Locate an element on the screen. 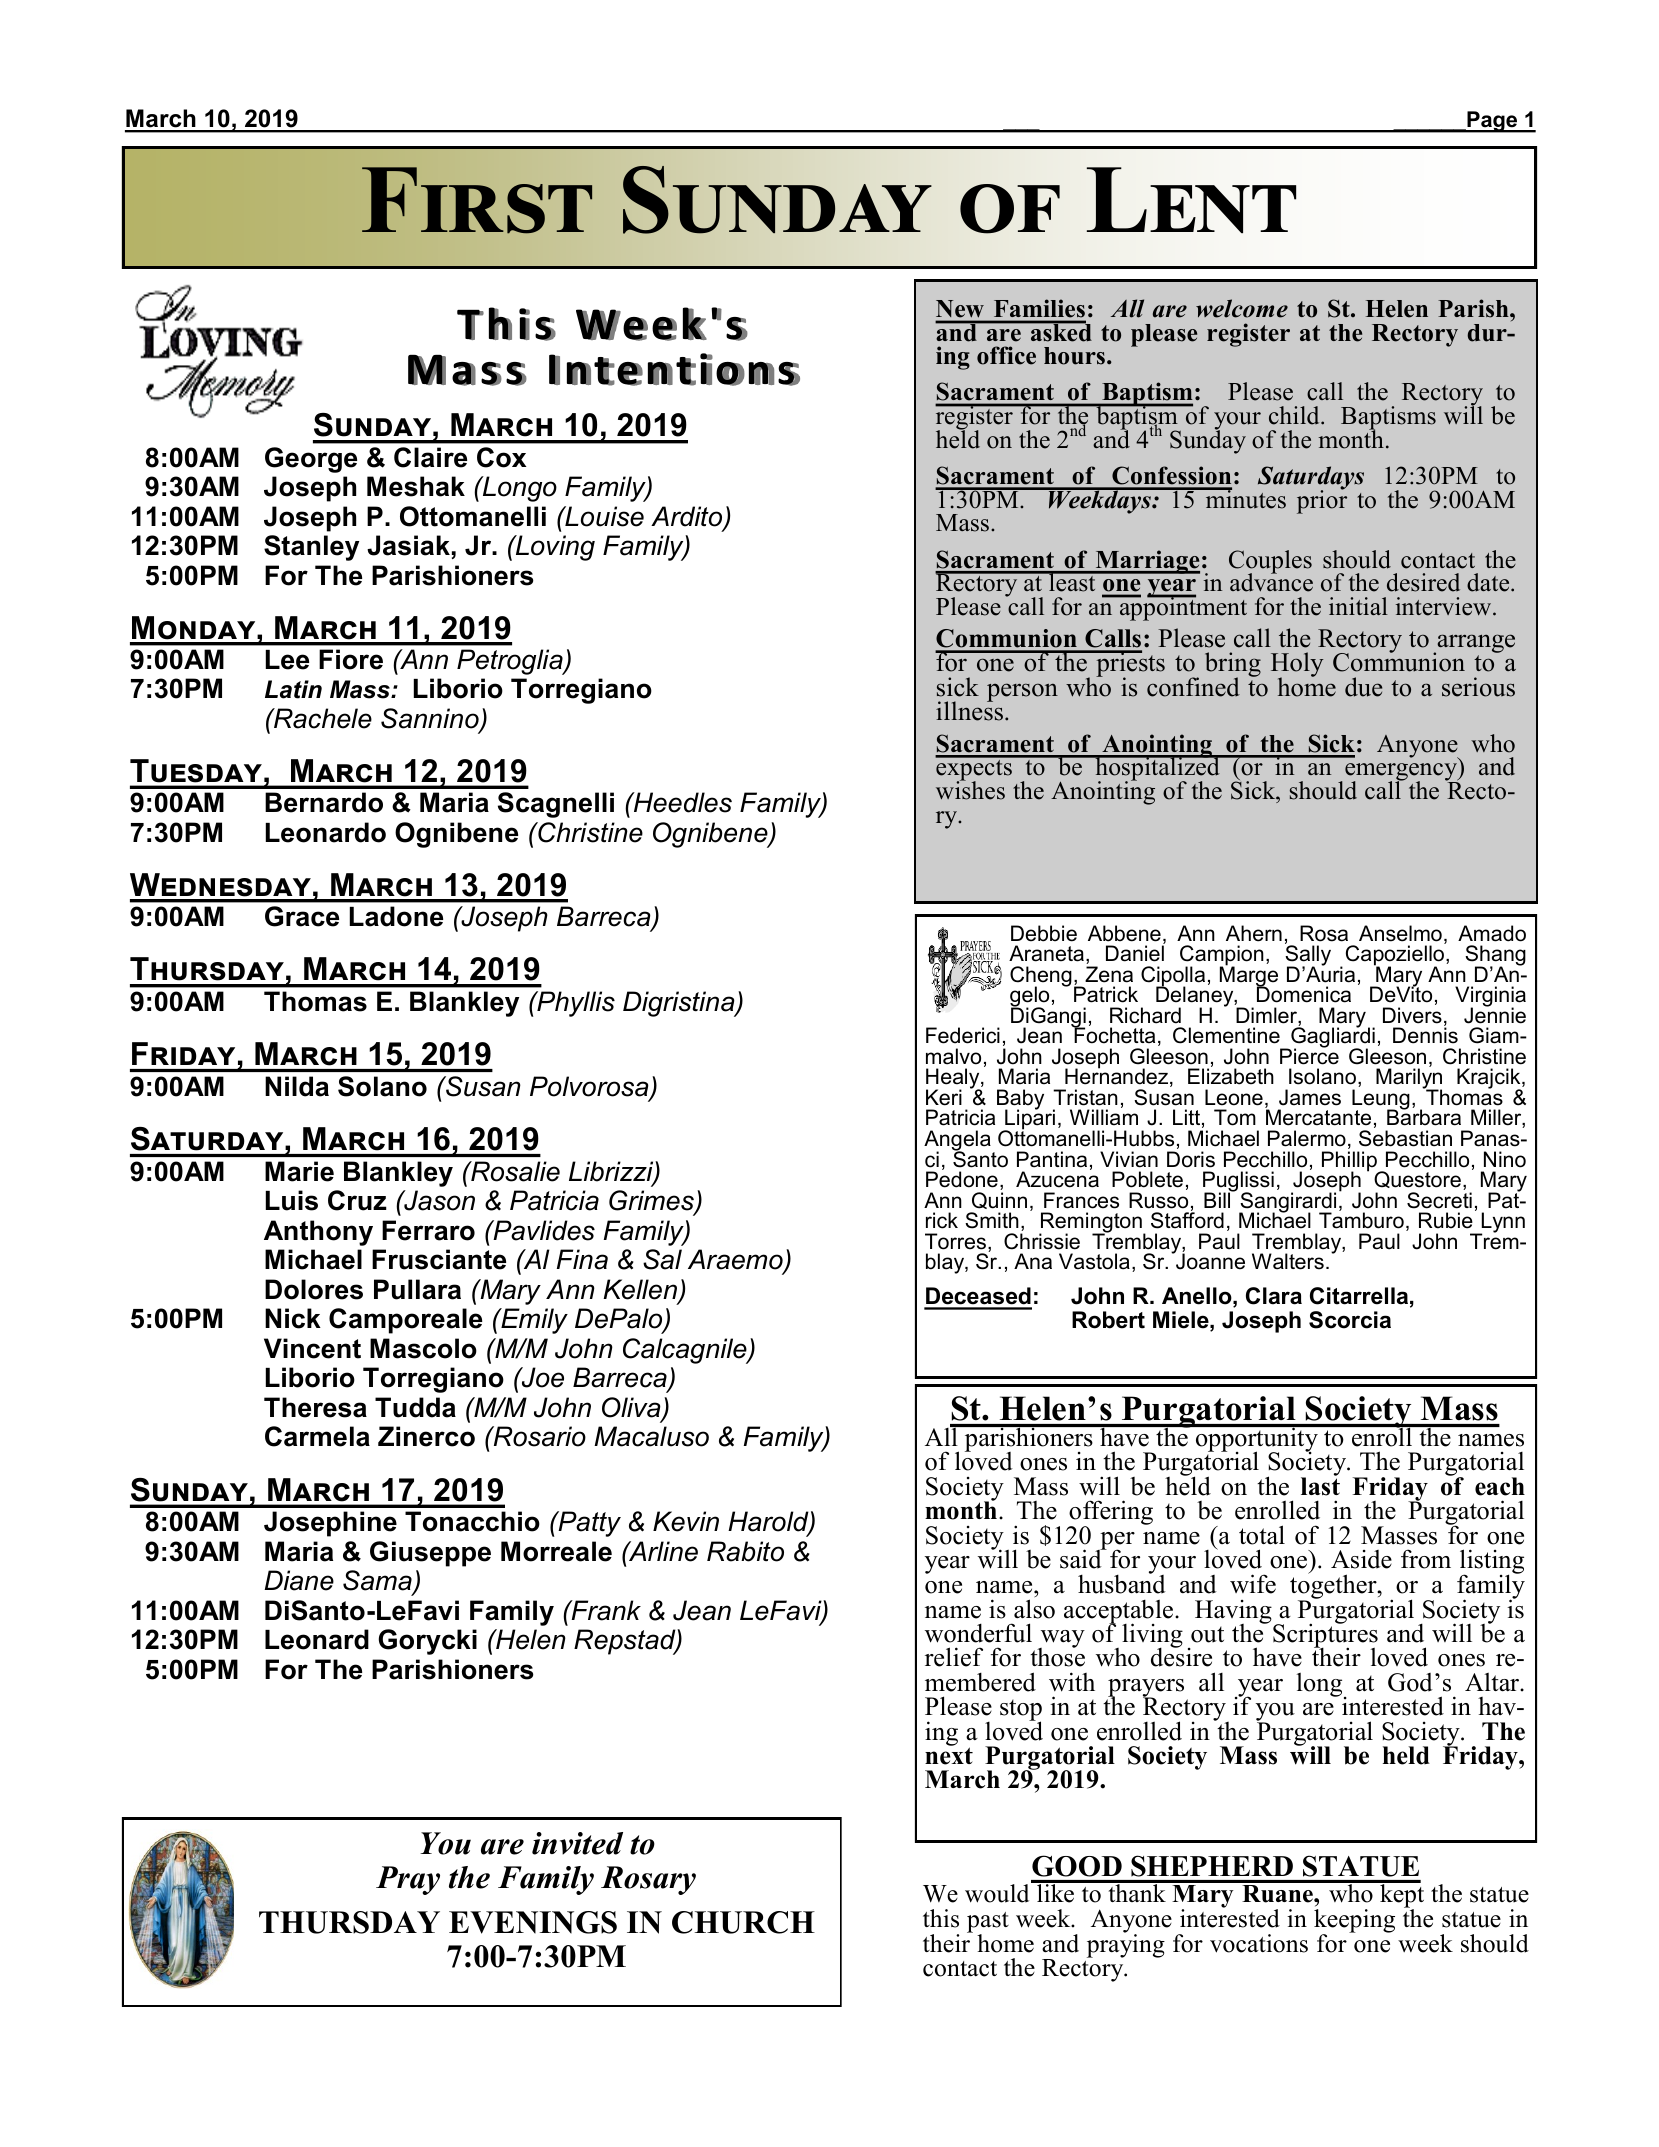 This screenshot has height=2147, width=1659. Leung is located at coordinates (1381, 1100).
